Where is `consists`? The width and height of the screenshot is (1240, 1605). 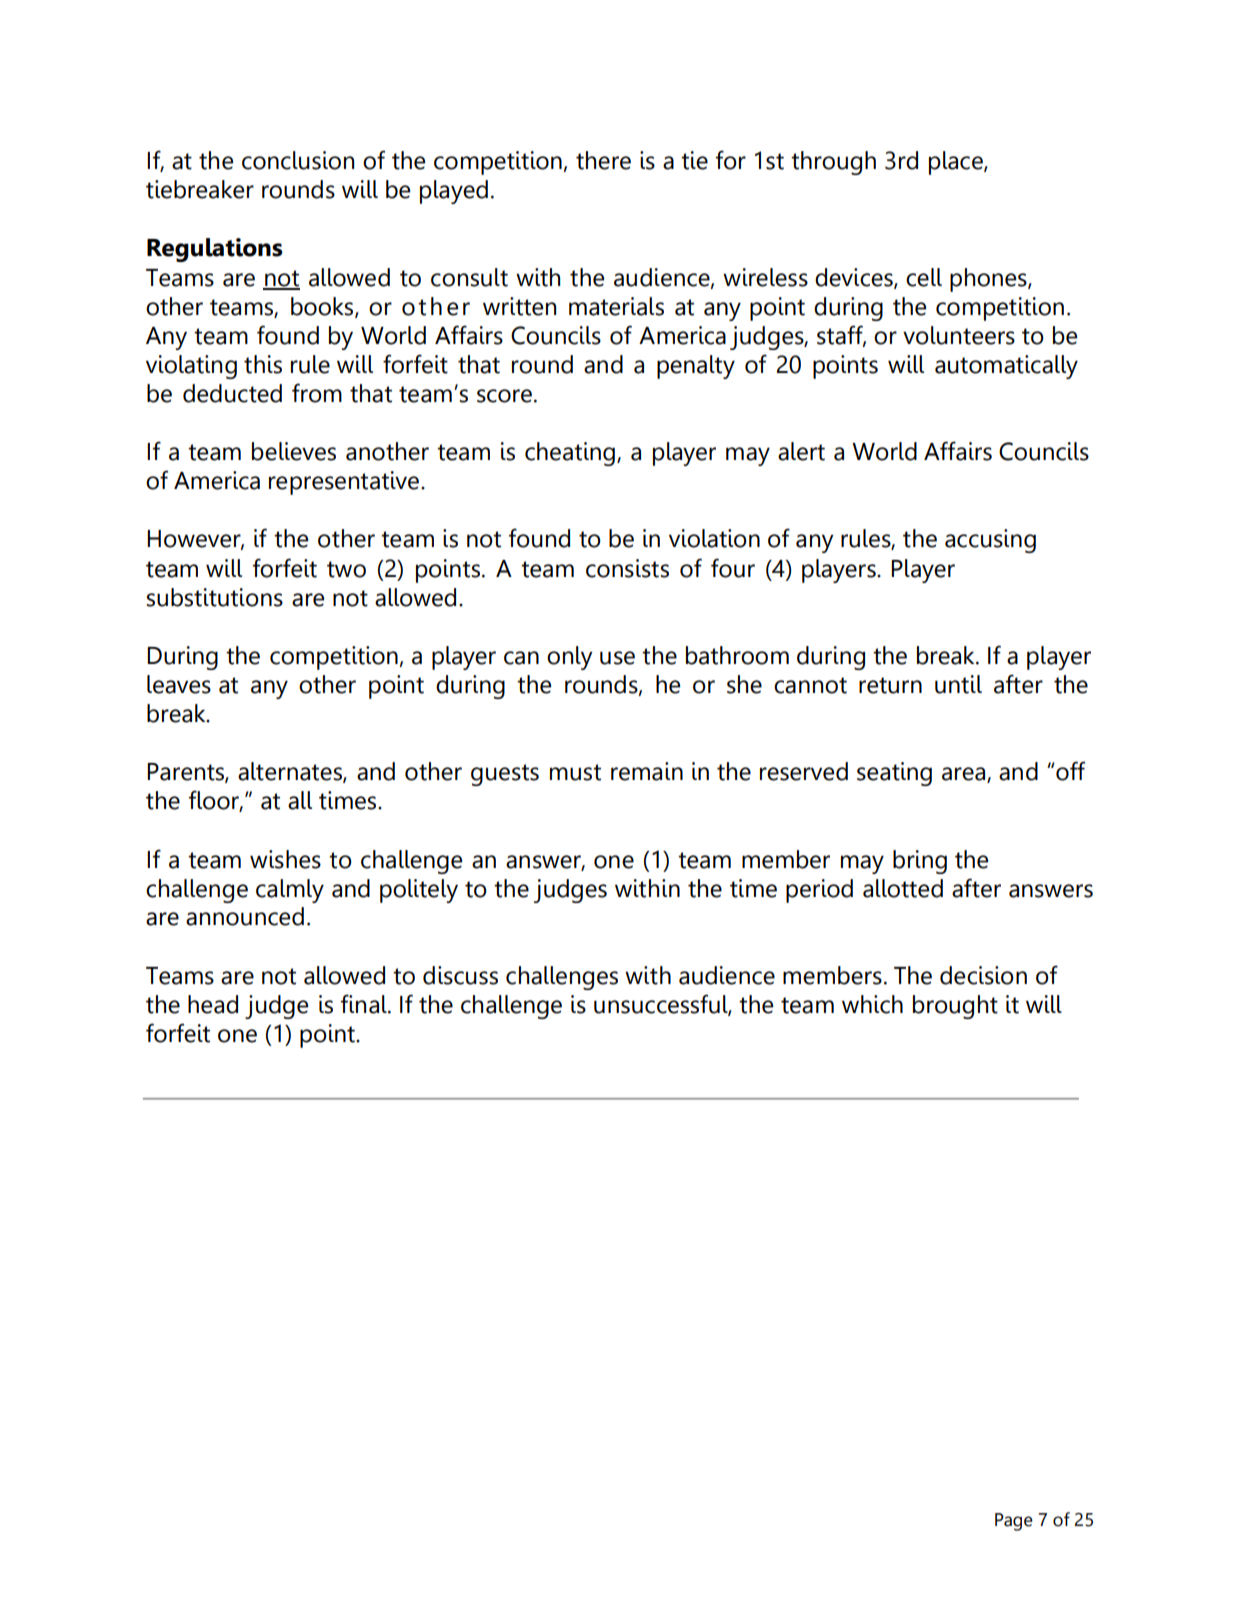 consists is located at coordinates (627, 568).
